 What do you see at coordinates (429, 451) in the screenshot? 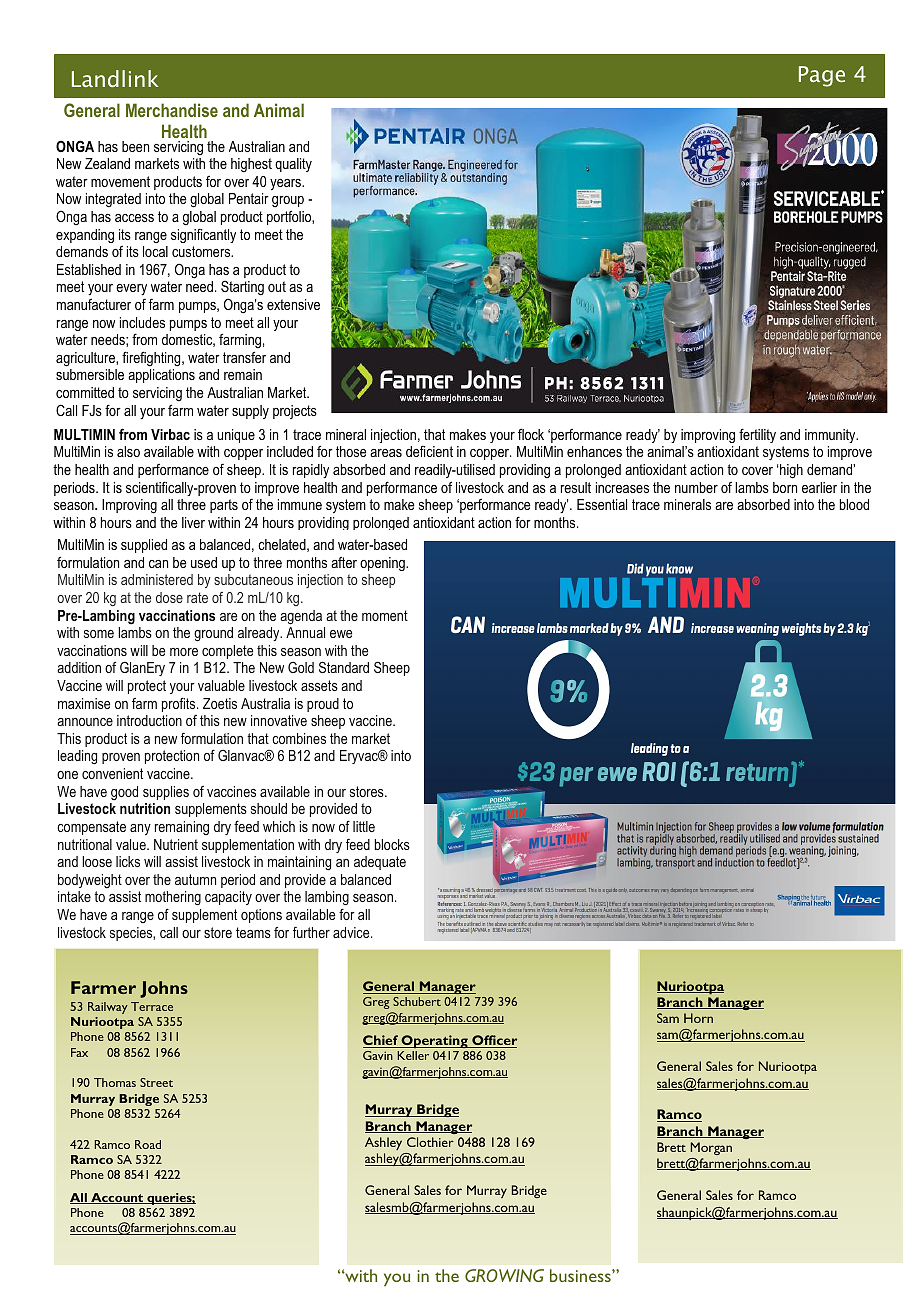
I see `deficient` at bounding box center [429, 451].
